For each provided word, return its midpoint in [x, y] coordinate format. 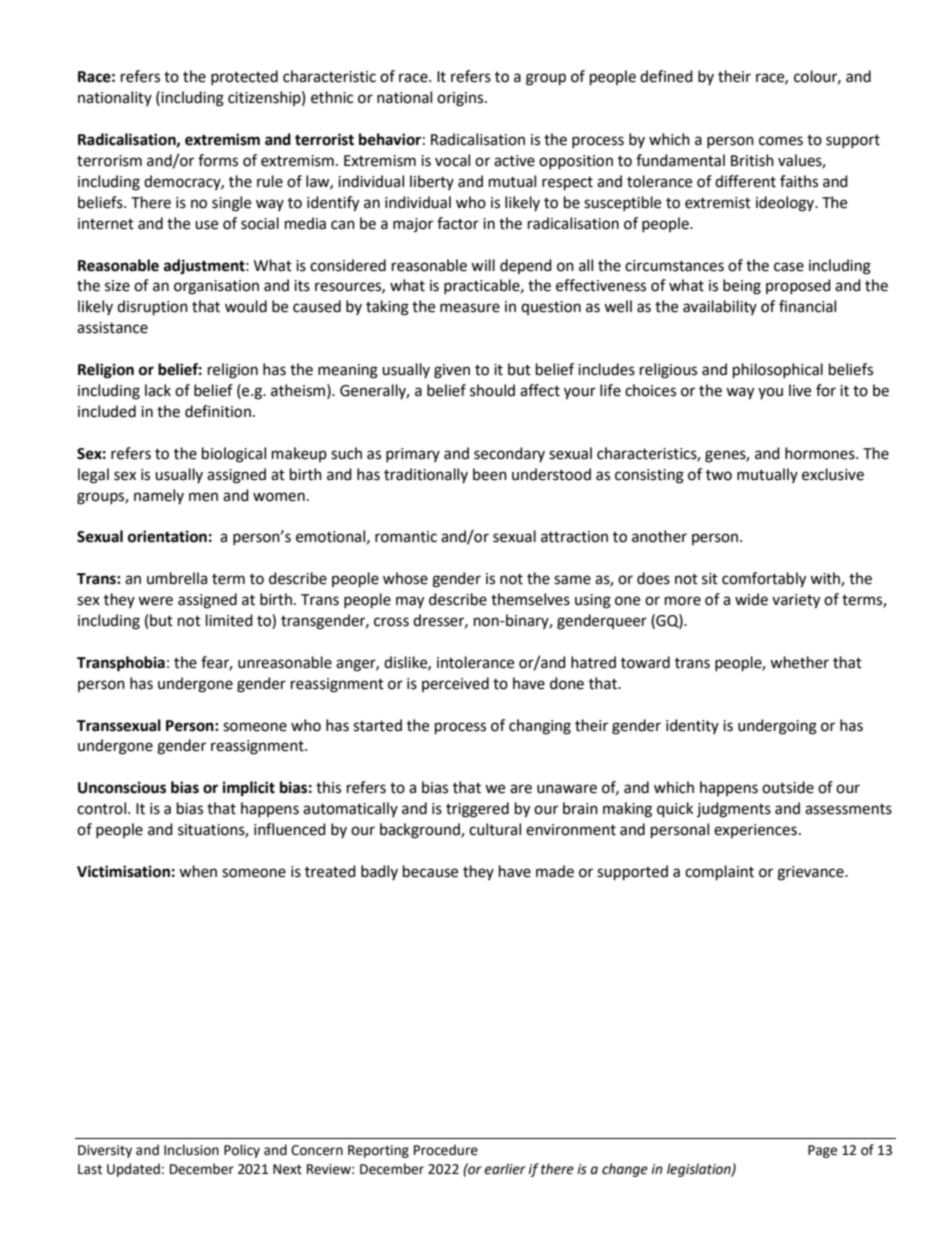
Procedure [446, 1150]
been [490, 474]
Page [822, 1151]
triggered [477, 810]
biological [234, 455]
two [719, 475]
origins [461, 99]
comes [781, 141]
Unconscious [122, 787]
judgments [734, 810]
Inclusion [191, 1150]
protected [244, 77]
